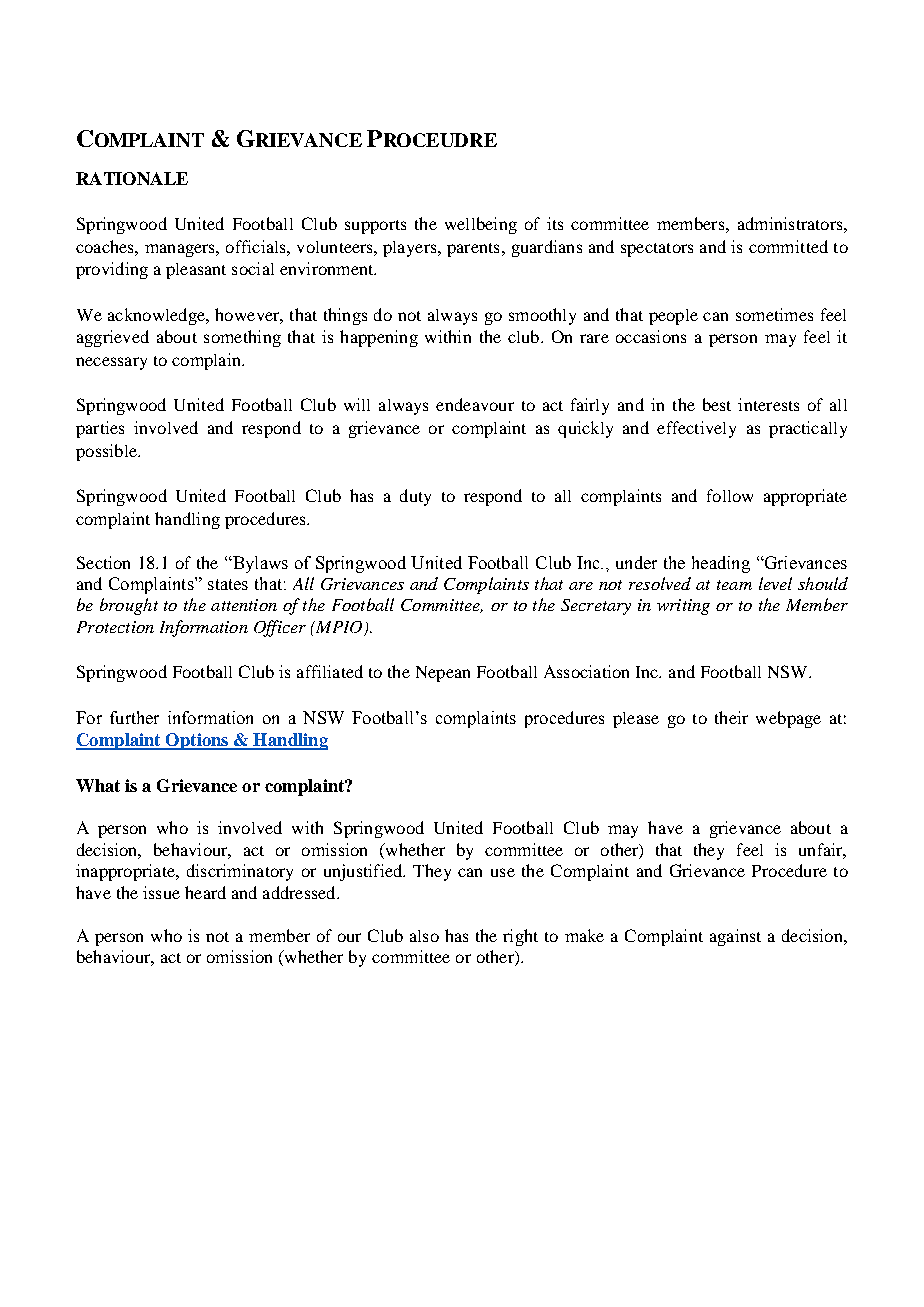 The height and width of the document is (1307, 924). I want to click on Association, so click(586, 671).
